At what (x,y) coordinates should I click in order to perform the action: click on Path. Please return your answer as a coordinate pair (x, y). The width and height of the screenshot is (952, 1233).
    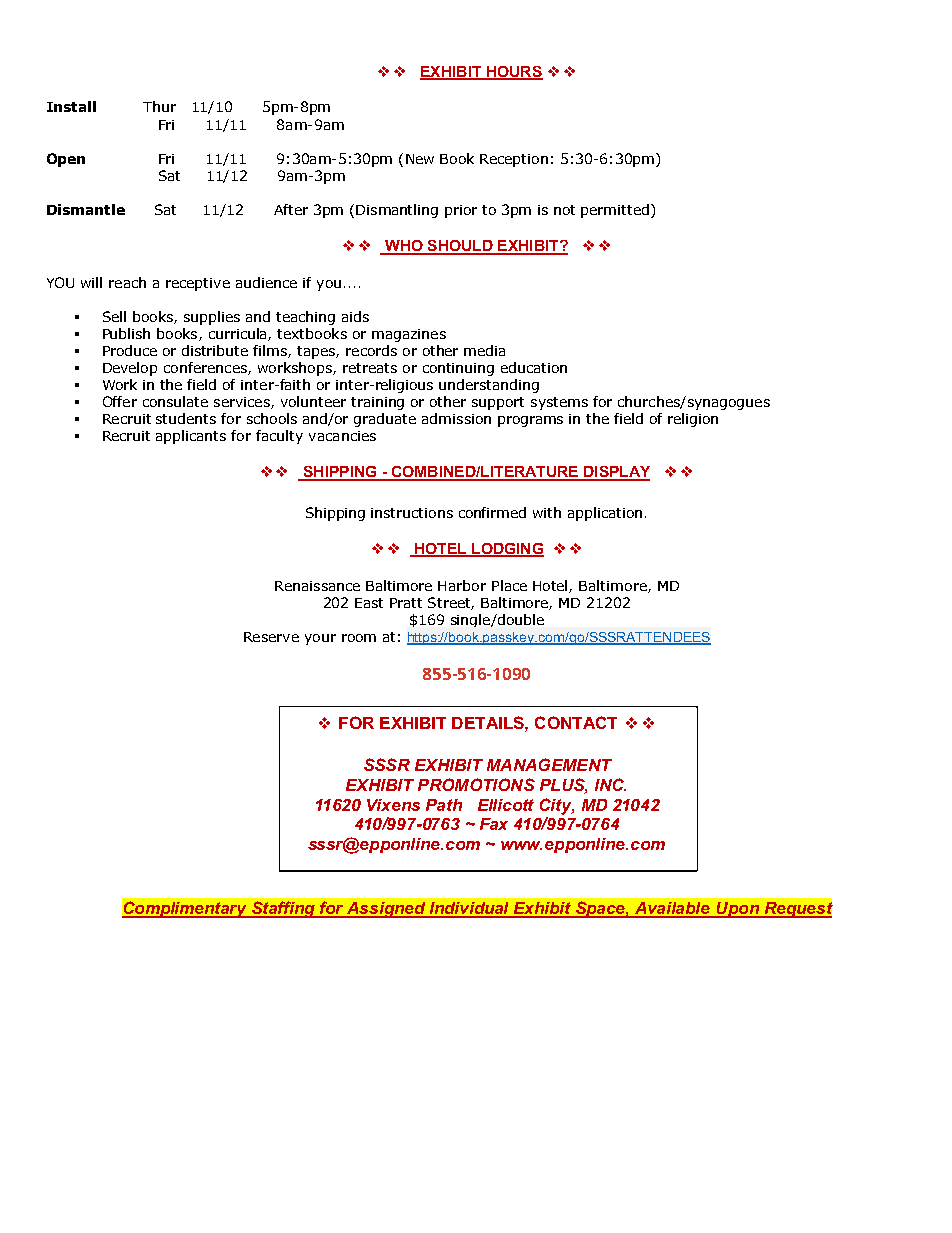
    Looking at the image, I should click on (444, 805).
